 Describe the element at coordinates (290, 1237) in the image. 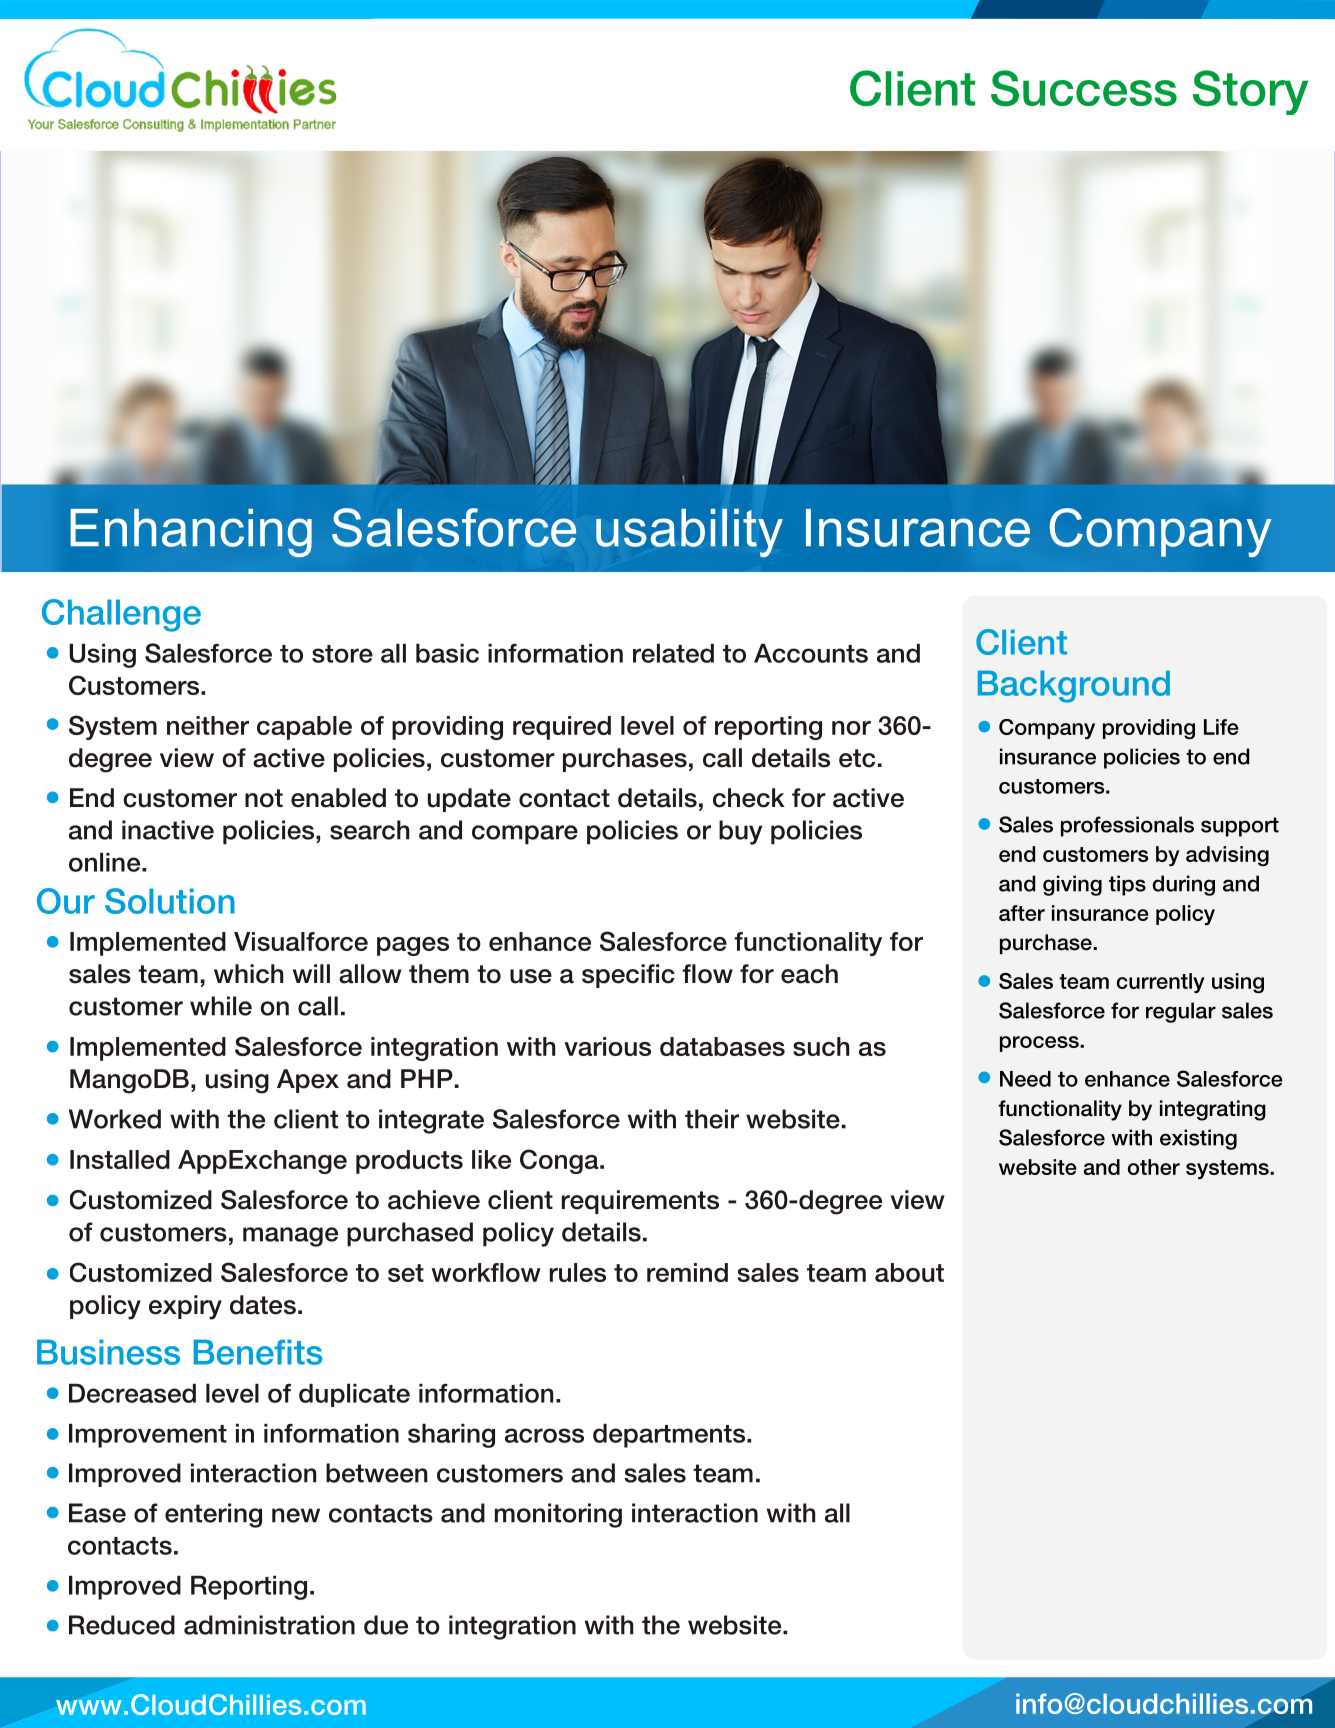

I see `manage` at that location.
